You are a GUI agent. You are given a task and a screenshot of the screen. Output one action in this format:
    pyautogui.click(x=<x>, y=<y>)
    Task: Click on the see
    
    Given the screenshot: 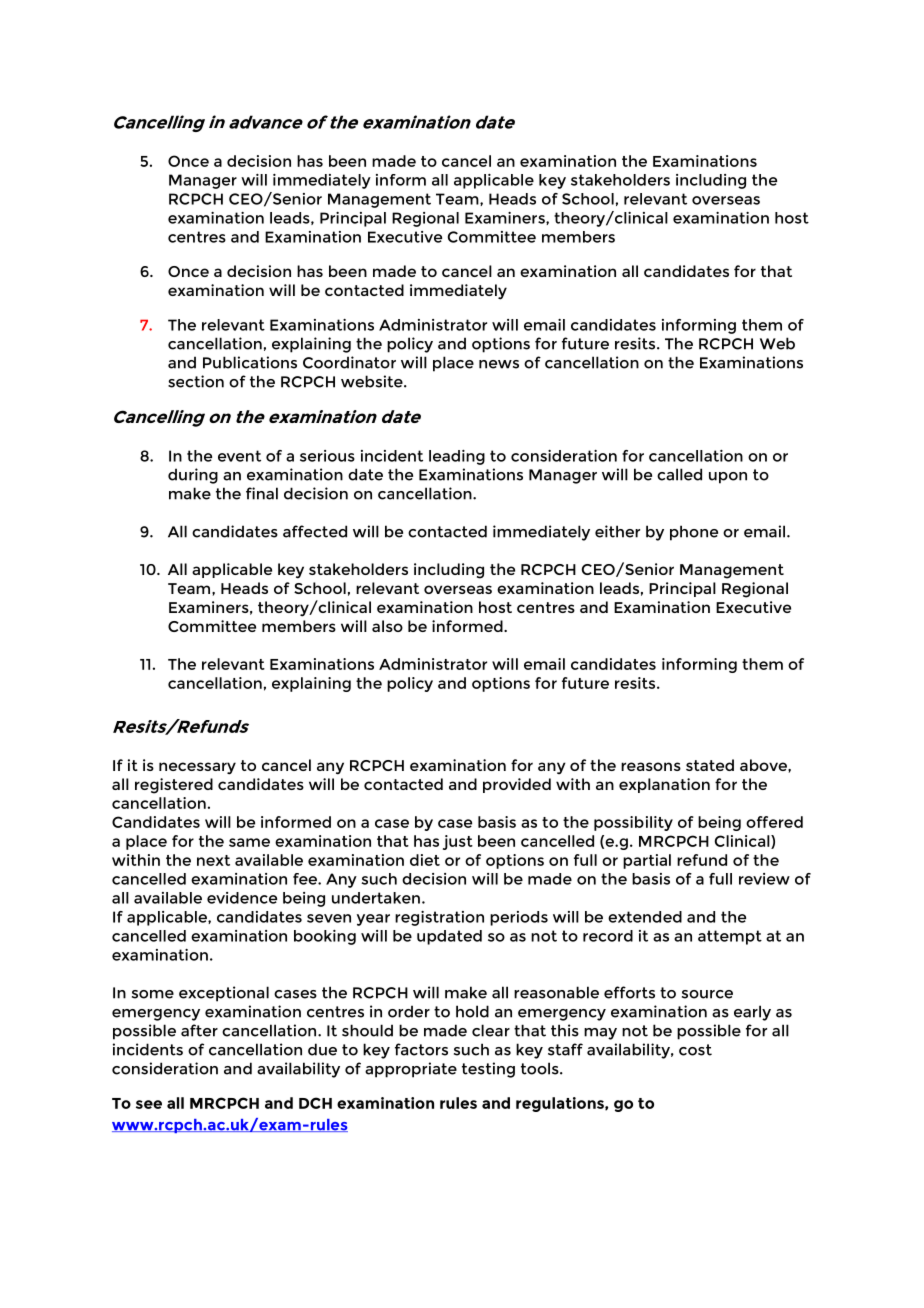 What is the action you would take?
    pyautogui.click(x=149, y=1104)
